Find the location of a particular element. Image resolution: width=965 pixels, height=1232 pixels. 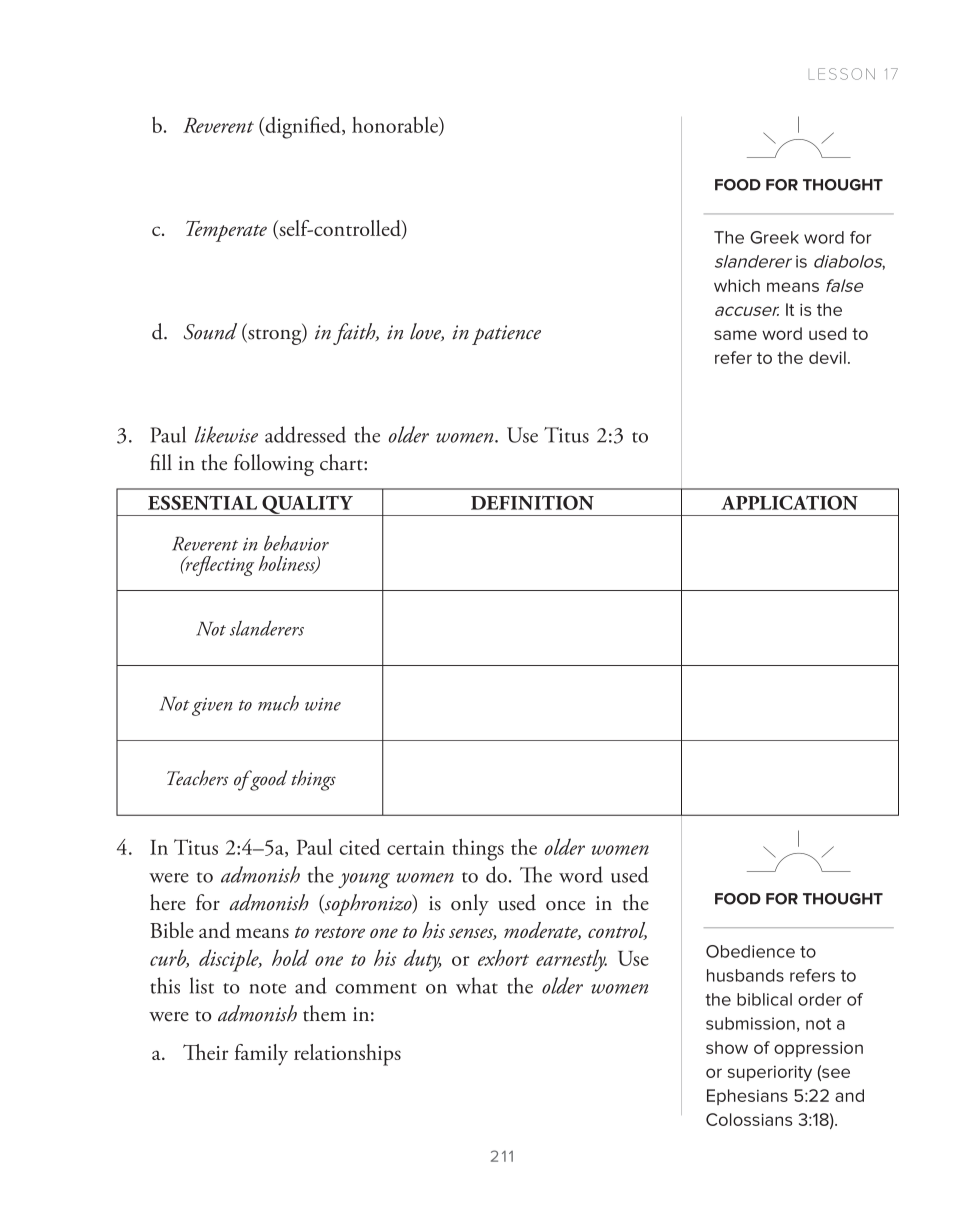

what is located at coordinates (477, 985).
